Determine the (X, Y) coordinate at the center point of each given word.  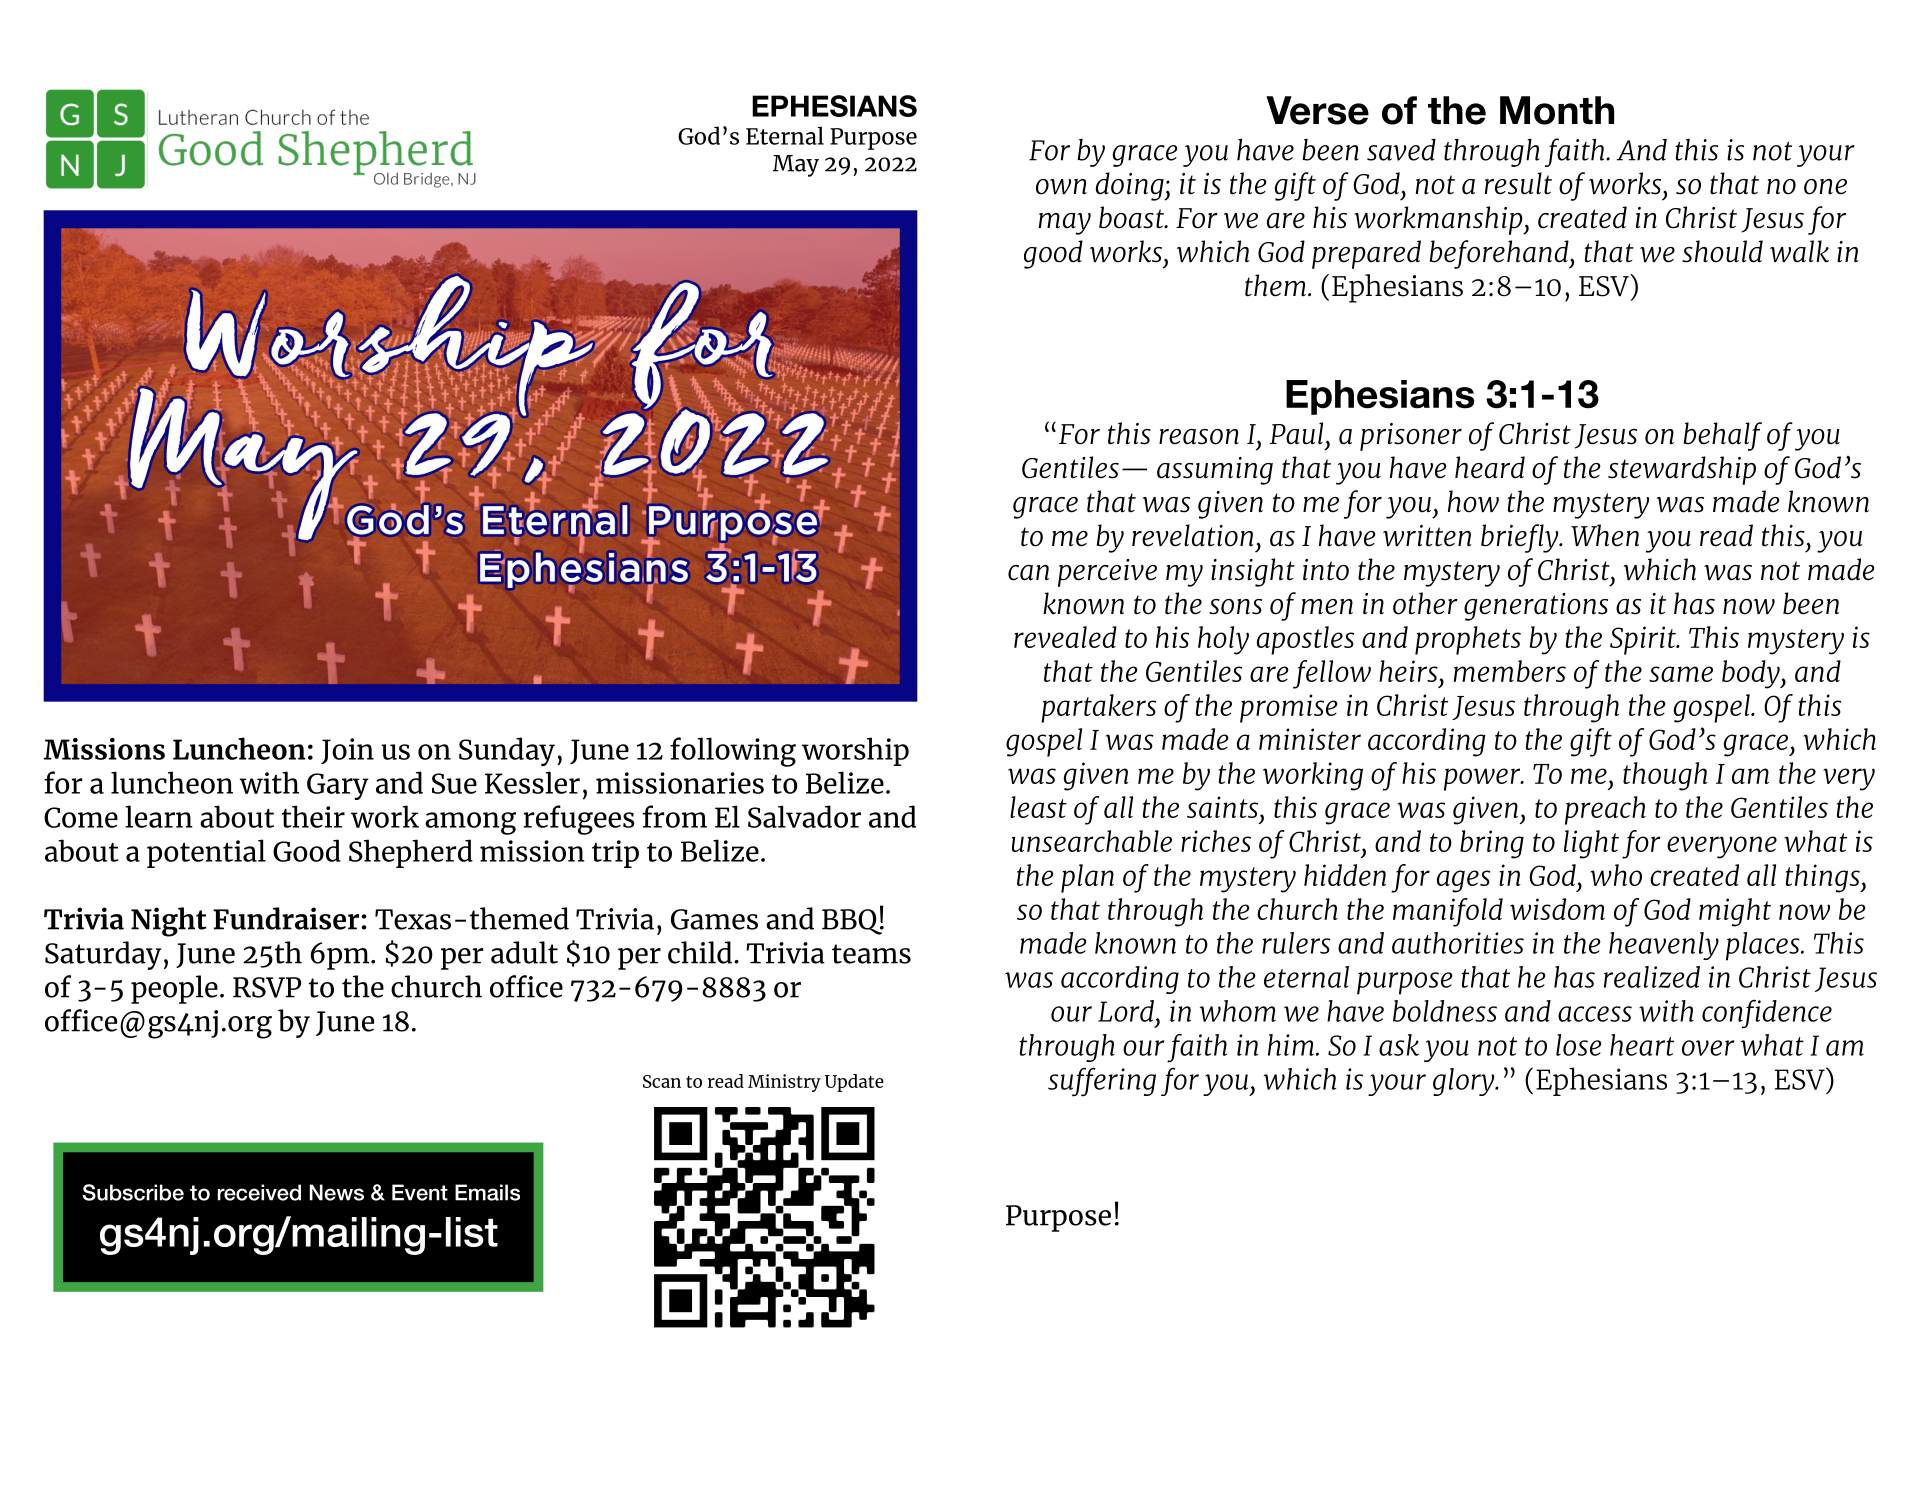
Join (347, 751)
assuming (1215, 471)
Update (854, 1083)
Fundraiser (286, 918)
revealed (1065, 637)
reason (1199, 437)
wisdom (1557, 909)
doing (1131, 186)
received (259, 1192)
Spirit (1644, 640)
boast (1132, 217)
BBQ (853, 921)
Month (1557, 110)
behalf (1722, 436)
